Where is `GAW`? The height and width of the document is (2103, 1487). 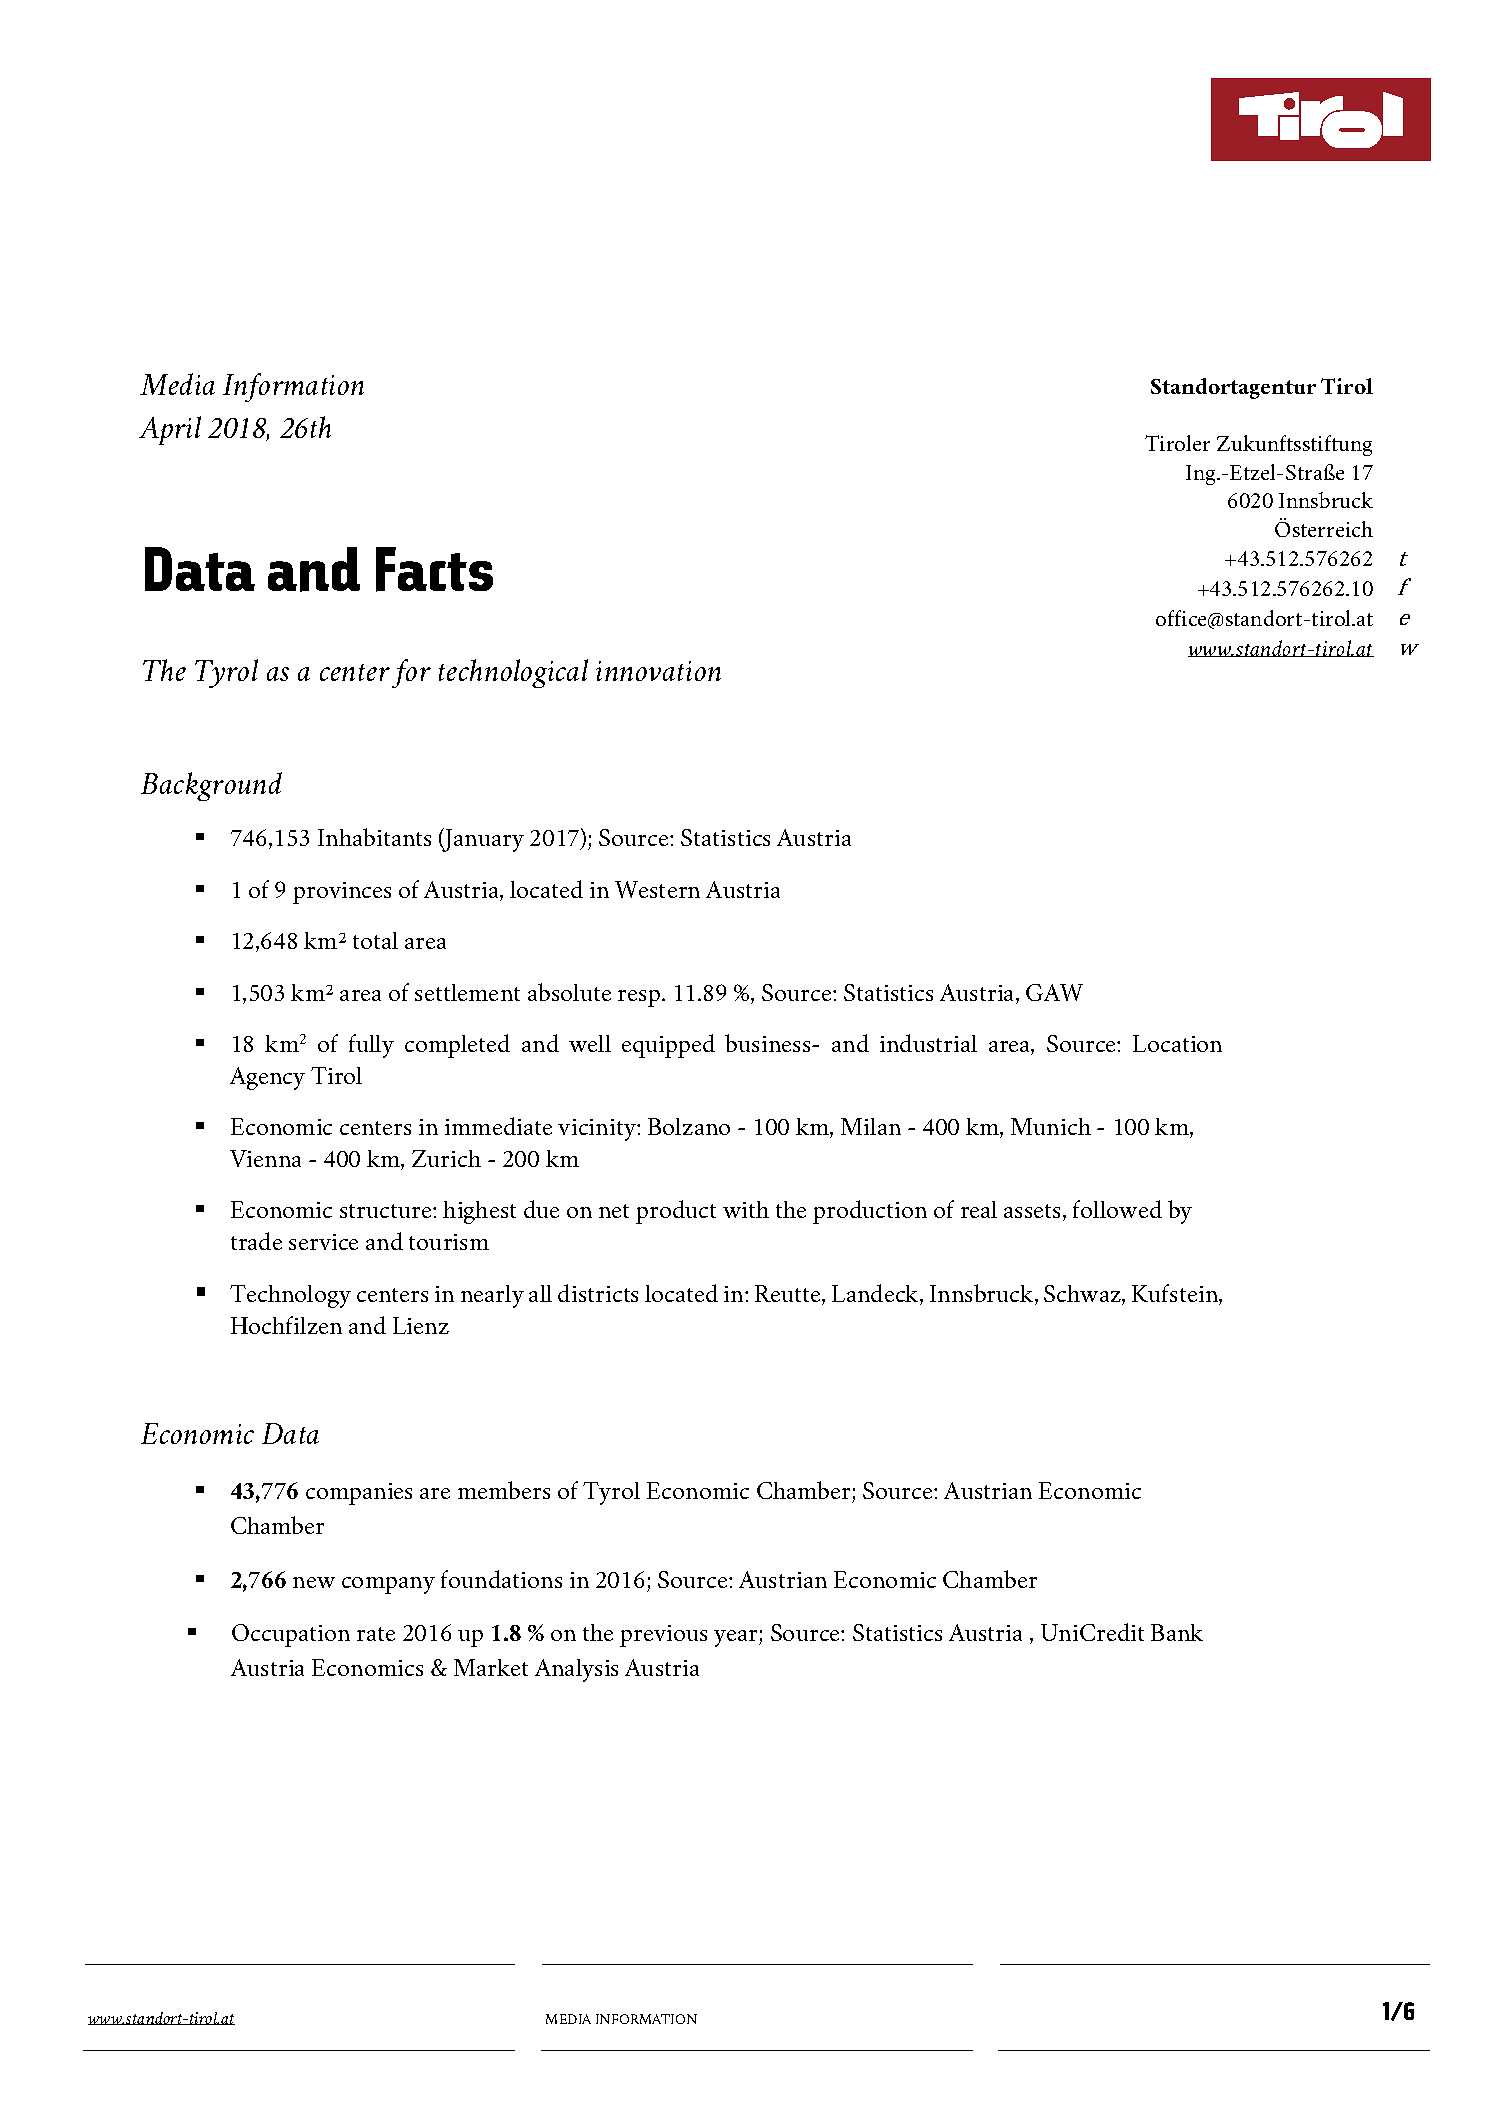 GAW is located at coordinates (1054, 992).
